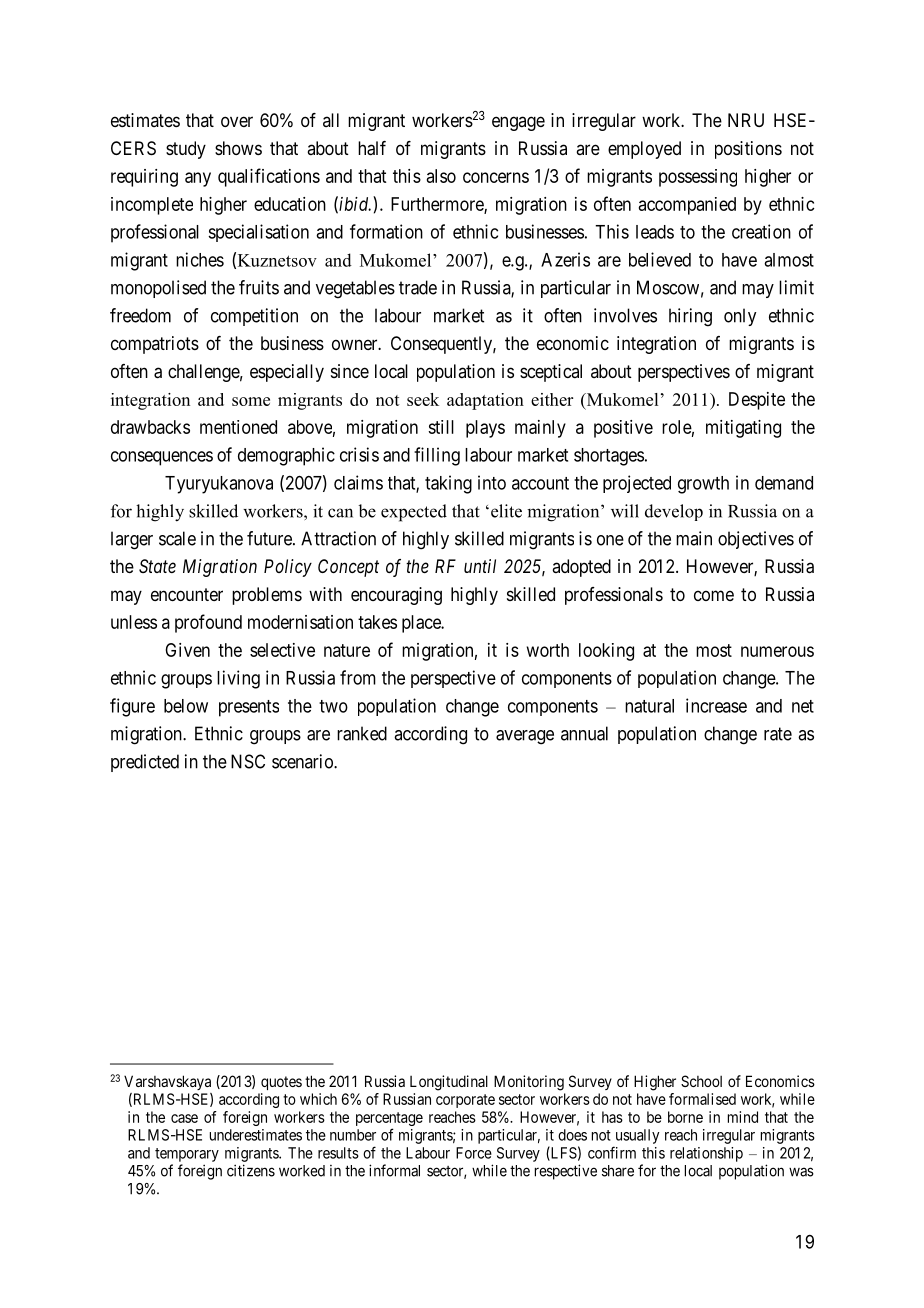 This document has width=924, height=1308. What do you see at coordinates (716, 705) in the document?
I see `increase` at bounding box center [716, 705].
